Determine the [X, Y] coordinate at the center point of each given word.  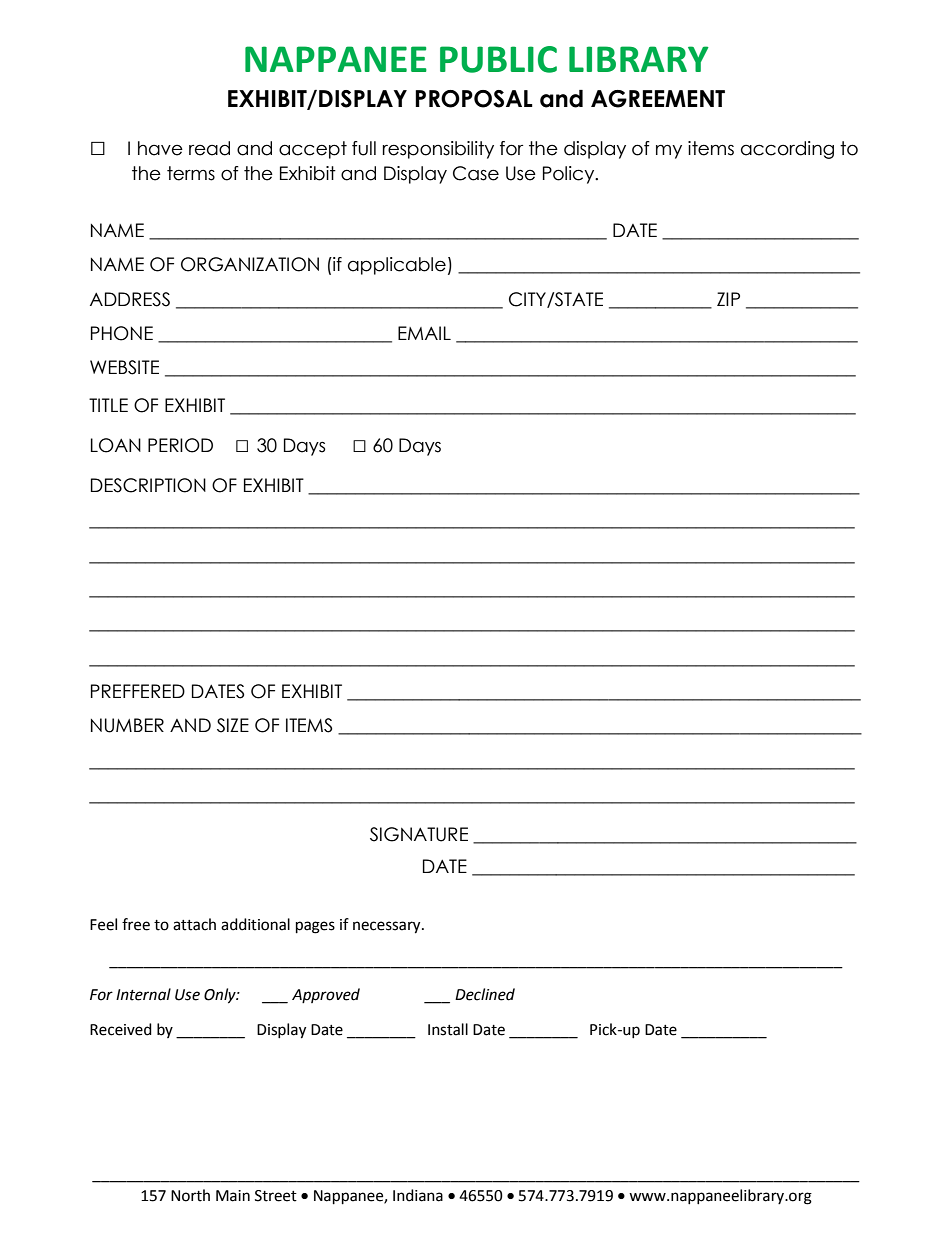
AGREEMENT [658, 99]
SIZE [233, 725]
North [190, 1195]
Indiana [418, 1195]
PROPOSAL [474, 99]
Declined [485, 994]
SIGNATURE [419, 834]
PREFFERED [138, 691]
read [209, 148]
